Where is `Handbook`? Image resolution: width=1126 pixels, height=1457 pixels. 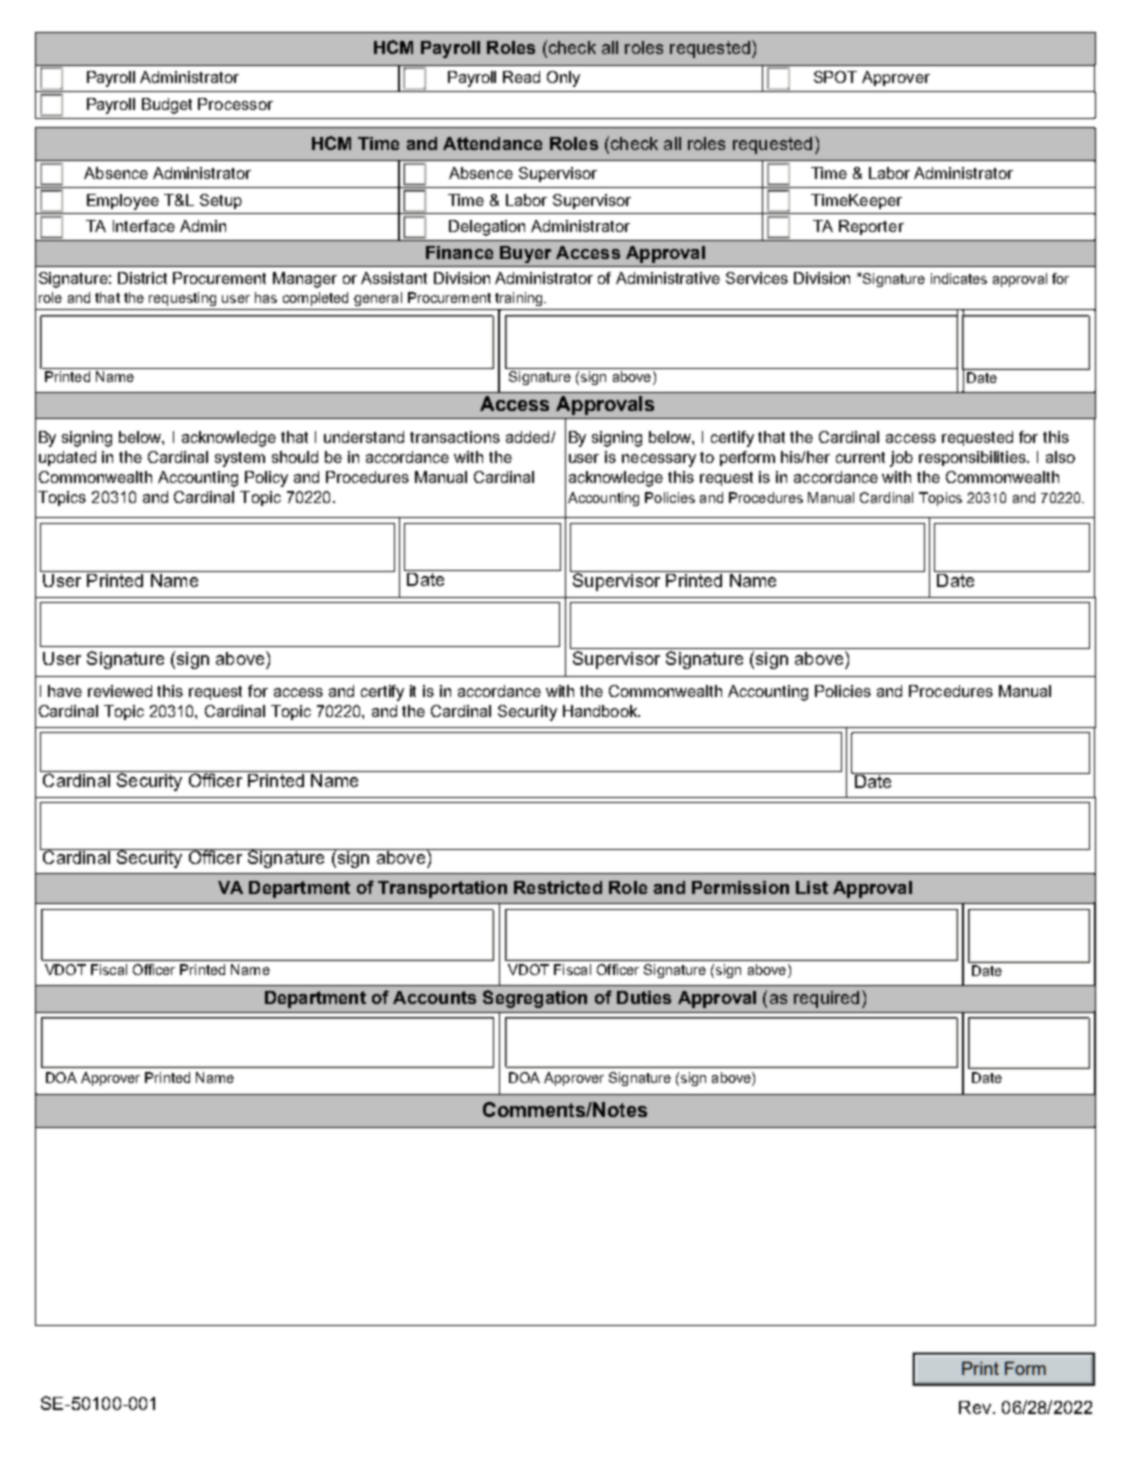 Handbook is located at coordinates (601, 711).
